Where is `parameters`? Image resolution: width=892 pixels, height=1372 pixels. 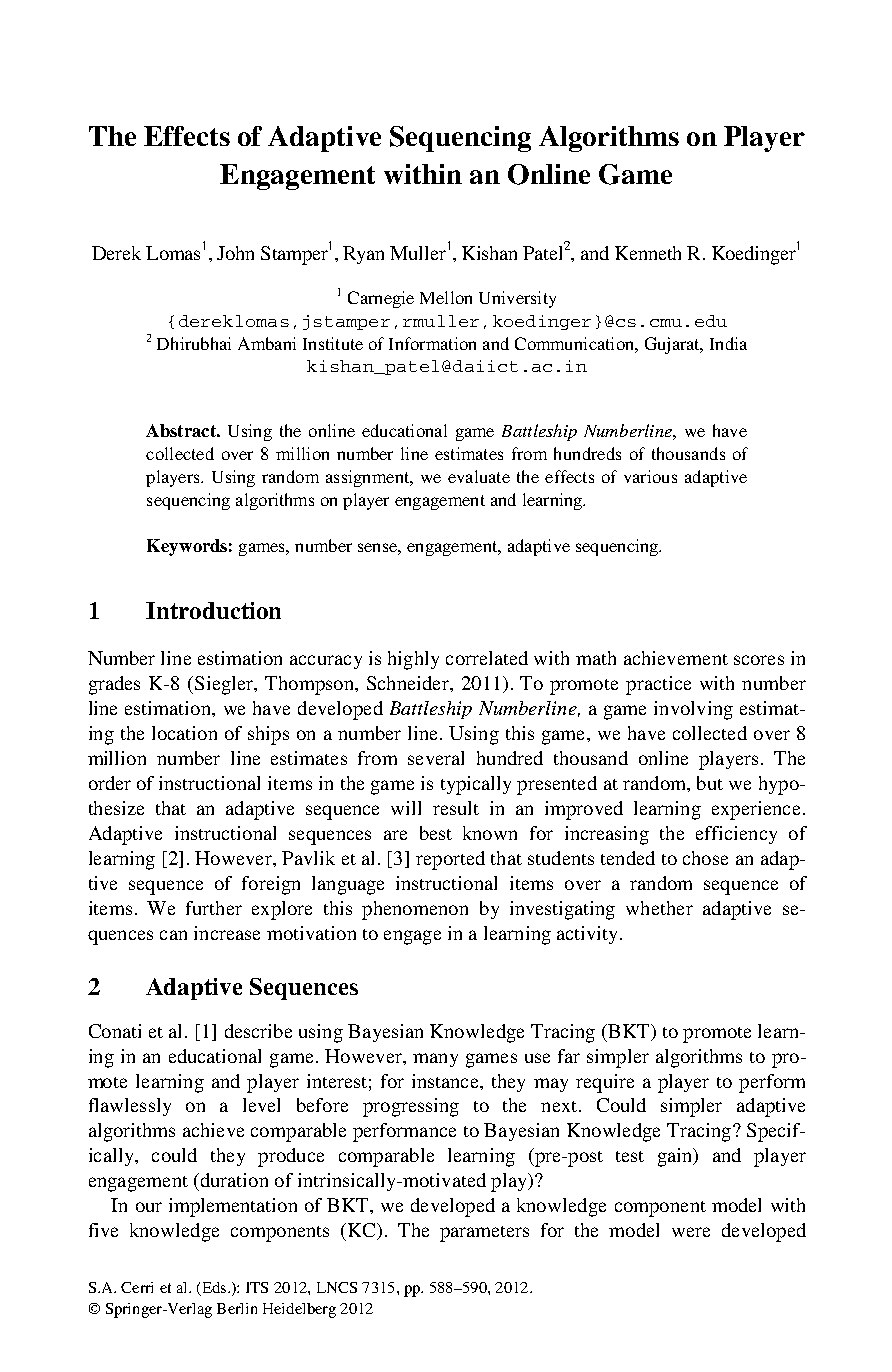
parameters is located at coordinates (484, 1234).
